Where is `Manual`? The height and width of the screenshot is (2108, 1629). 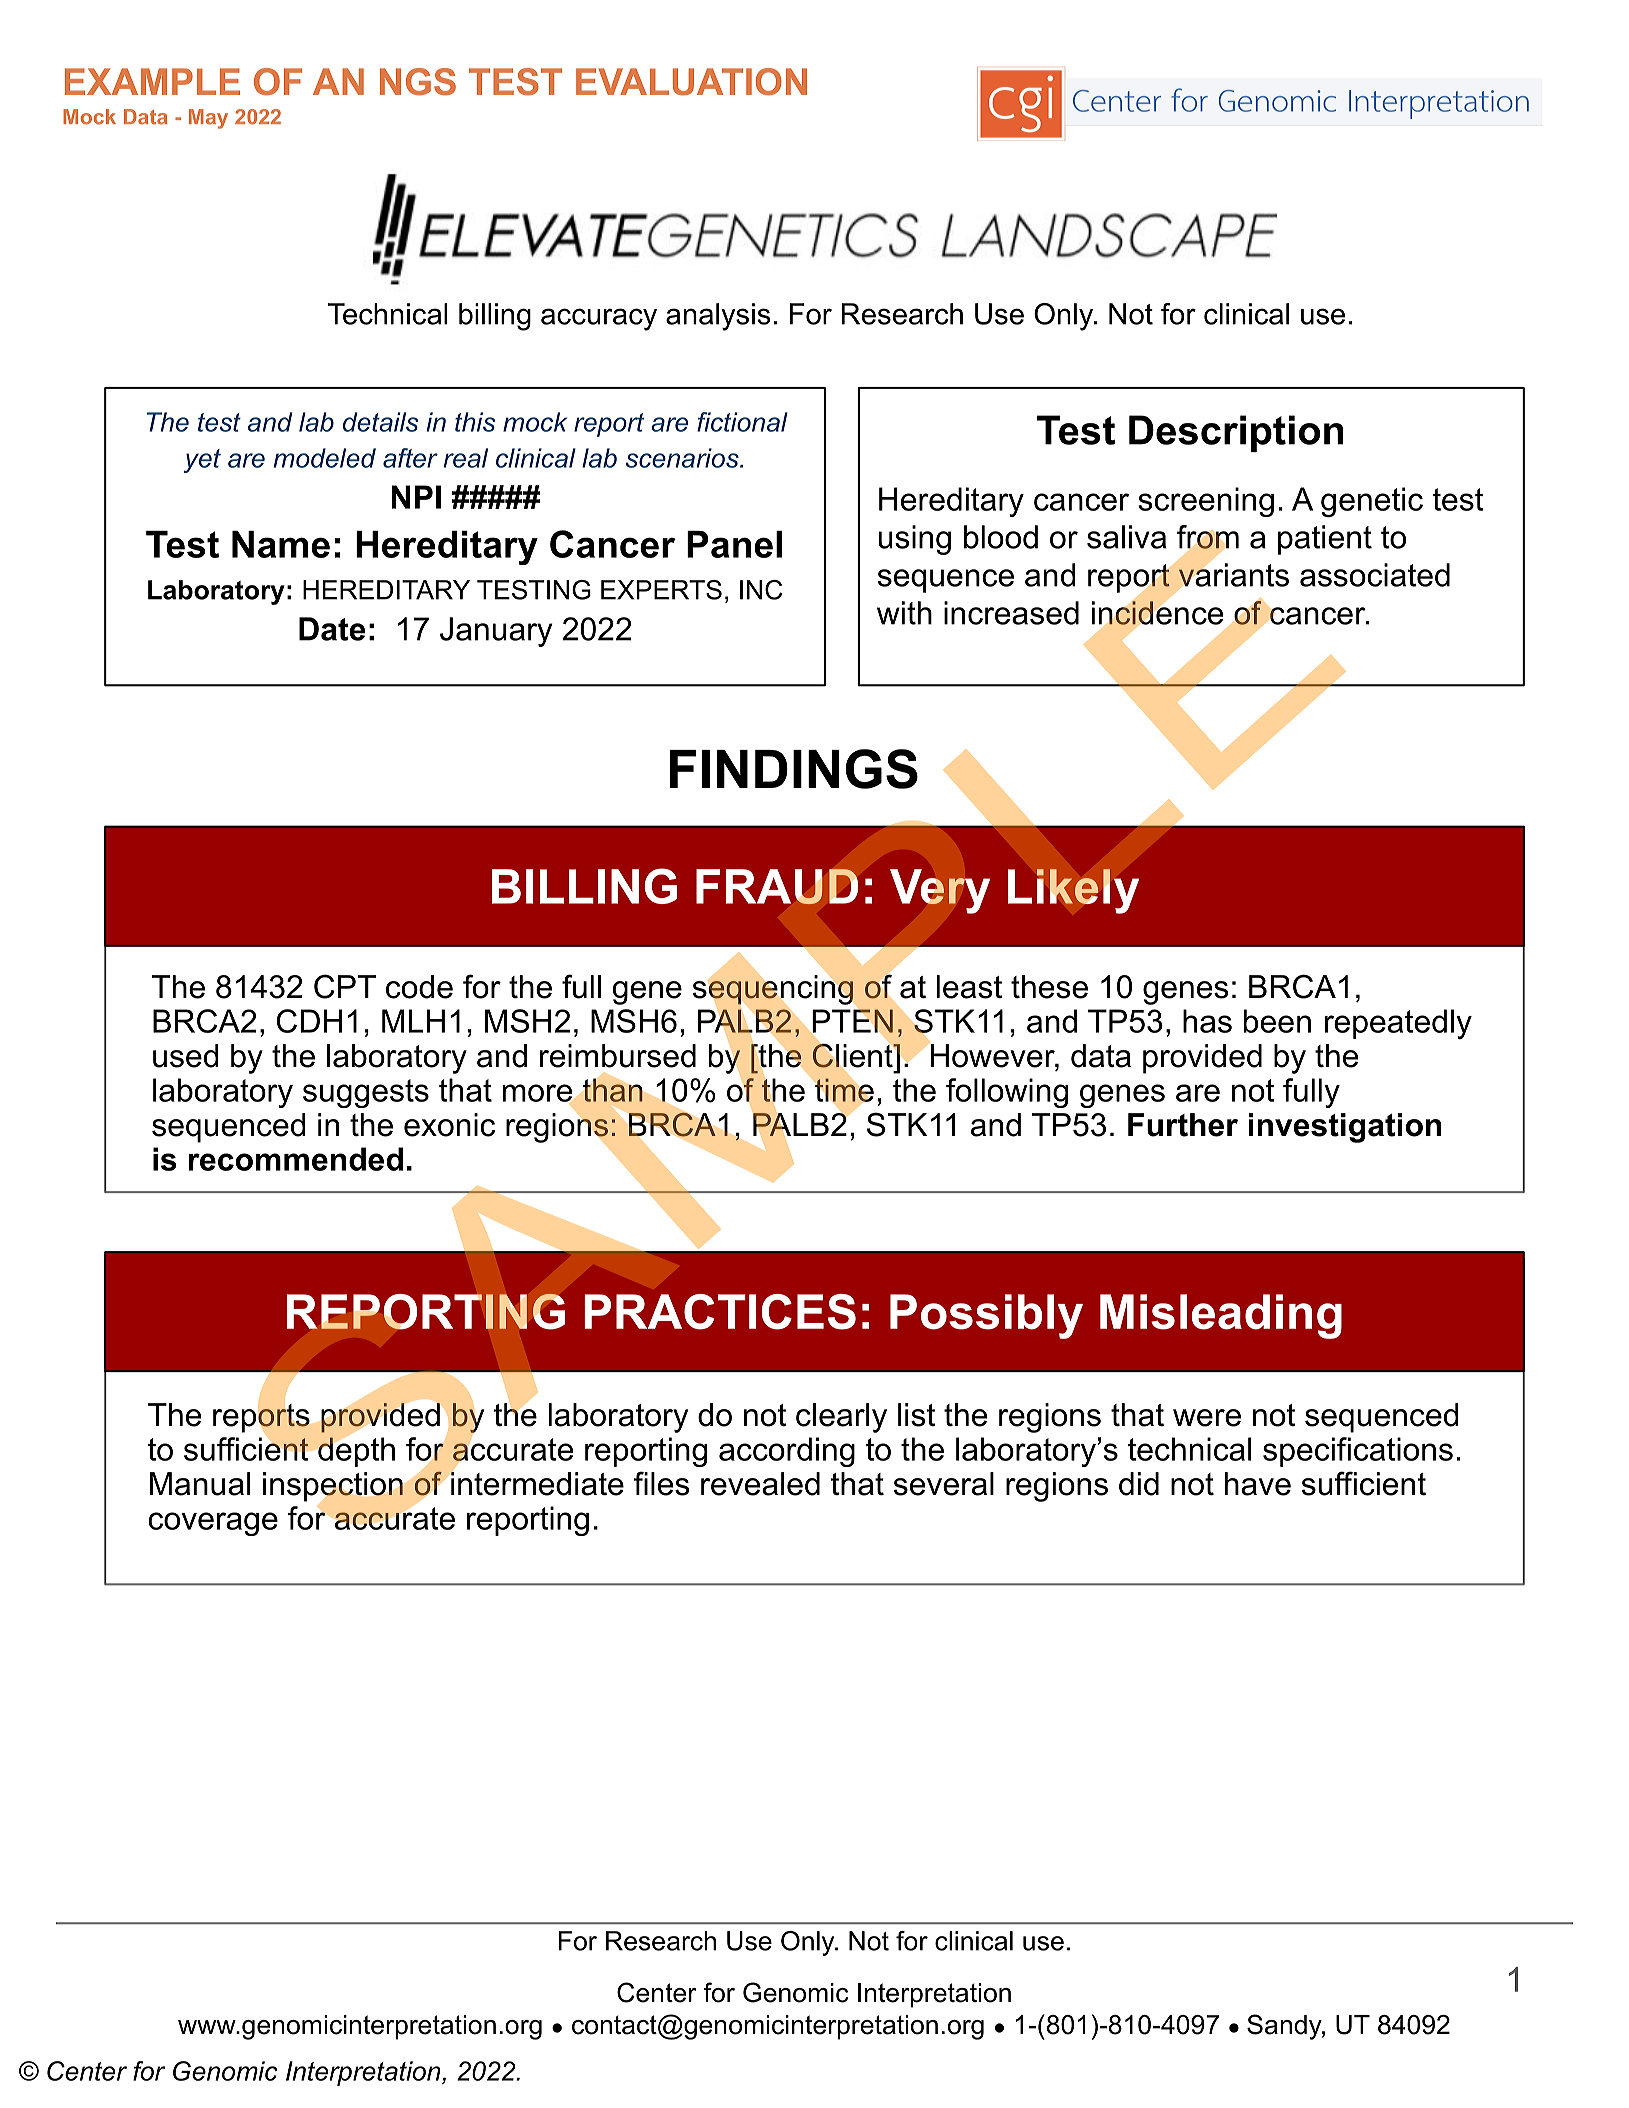
Manual is located at coordinates (200, 1484).
